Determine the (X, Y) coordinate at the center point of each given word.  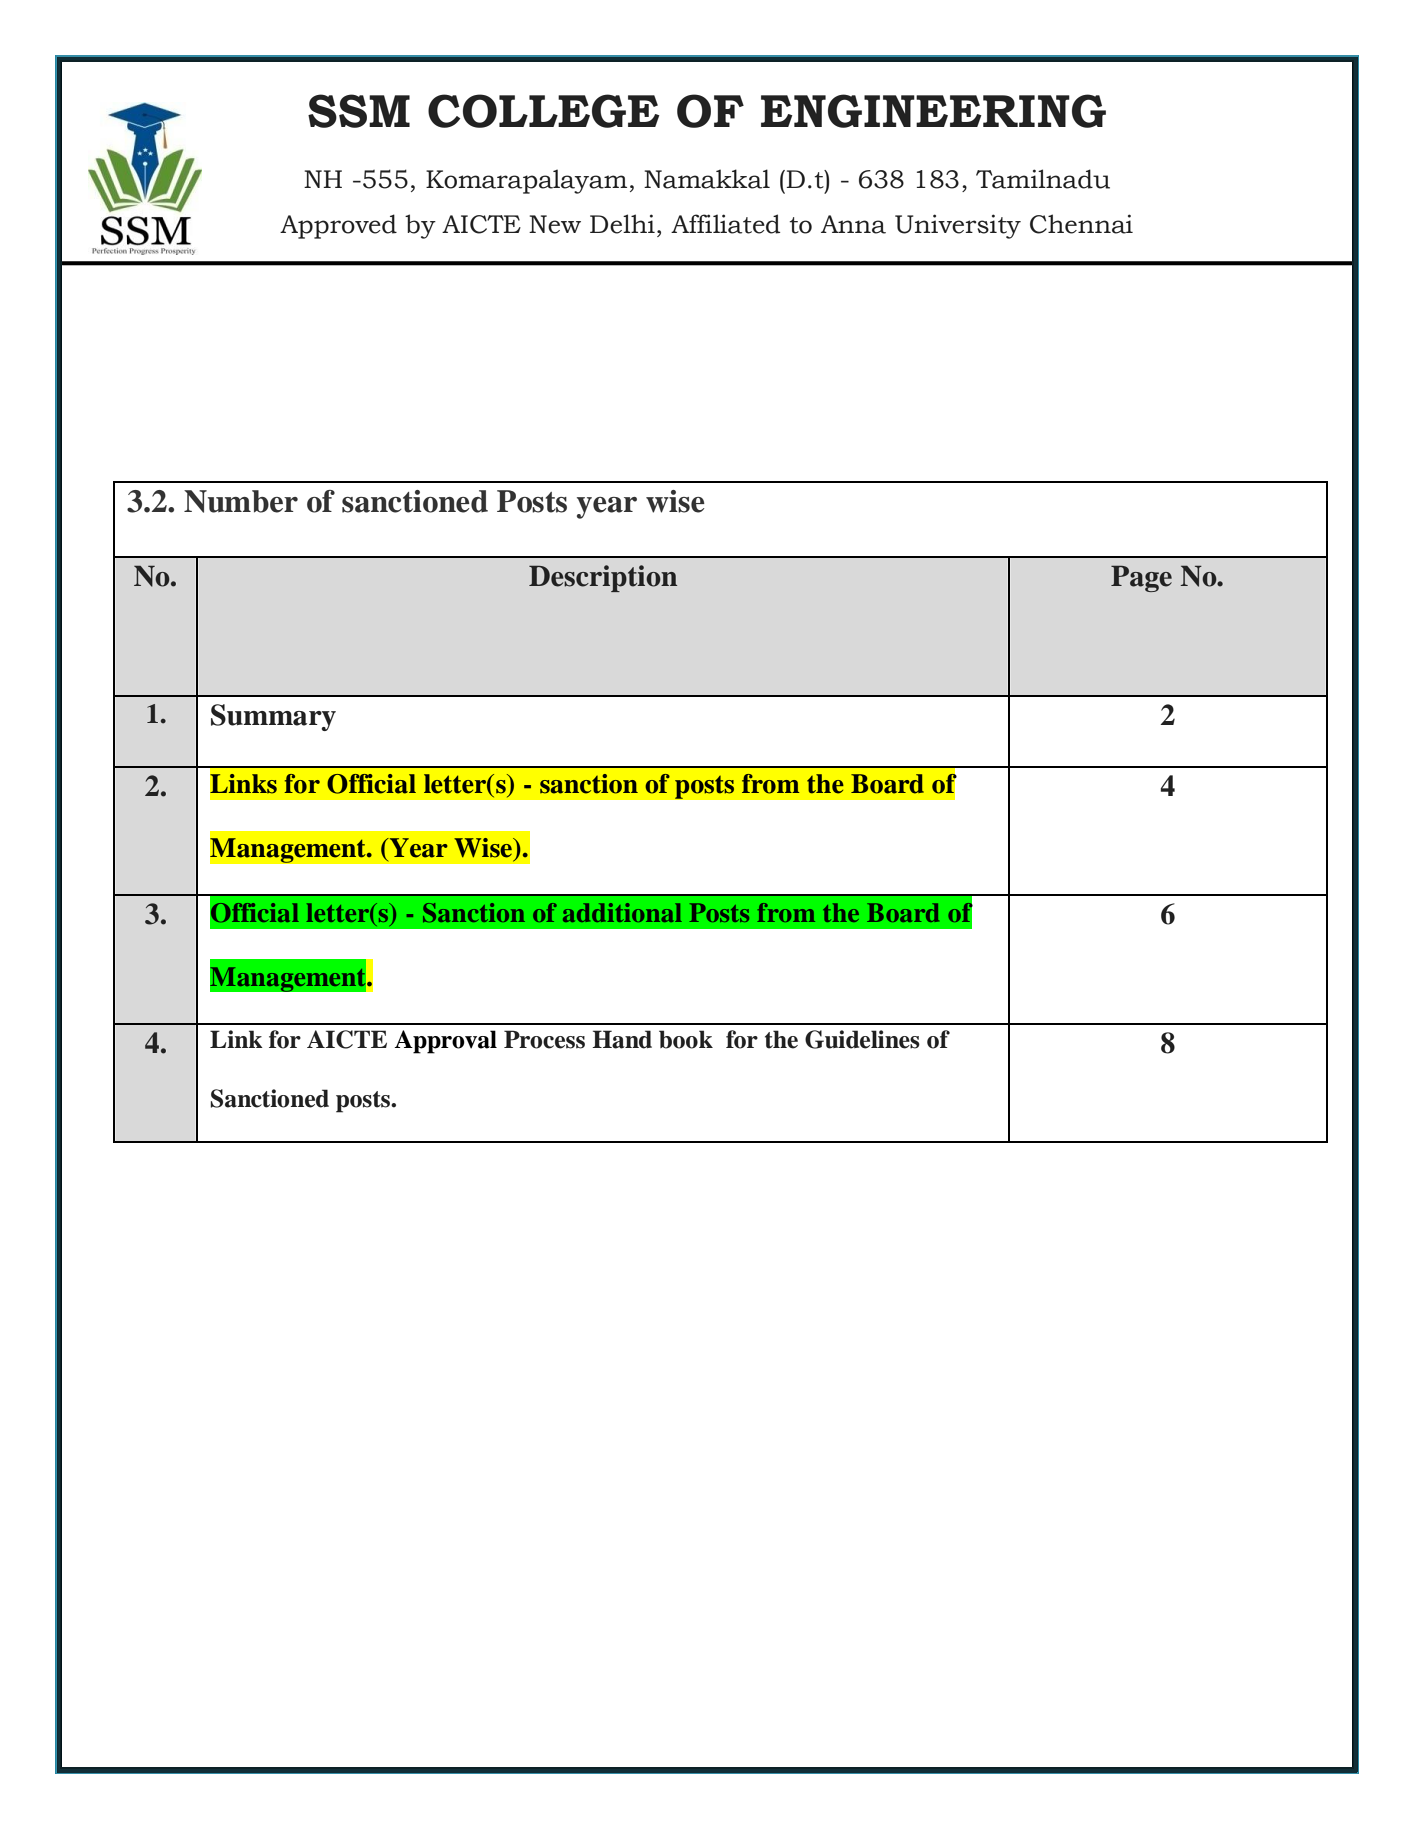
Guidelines (862, 1039)
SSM (359, 111)
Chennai (1081, 224)
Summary (273, 717)
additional (622, 912)
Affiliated (725, 224)
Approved (338, 226)
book (686, 1039)
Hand (622, 1039)
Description (603, 578)
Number (241, 501)
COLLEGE (544, 111)
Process (544, 1039)
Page (1141, 578)
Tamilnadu (1043, 179)
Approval (445, 1042)
